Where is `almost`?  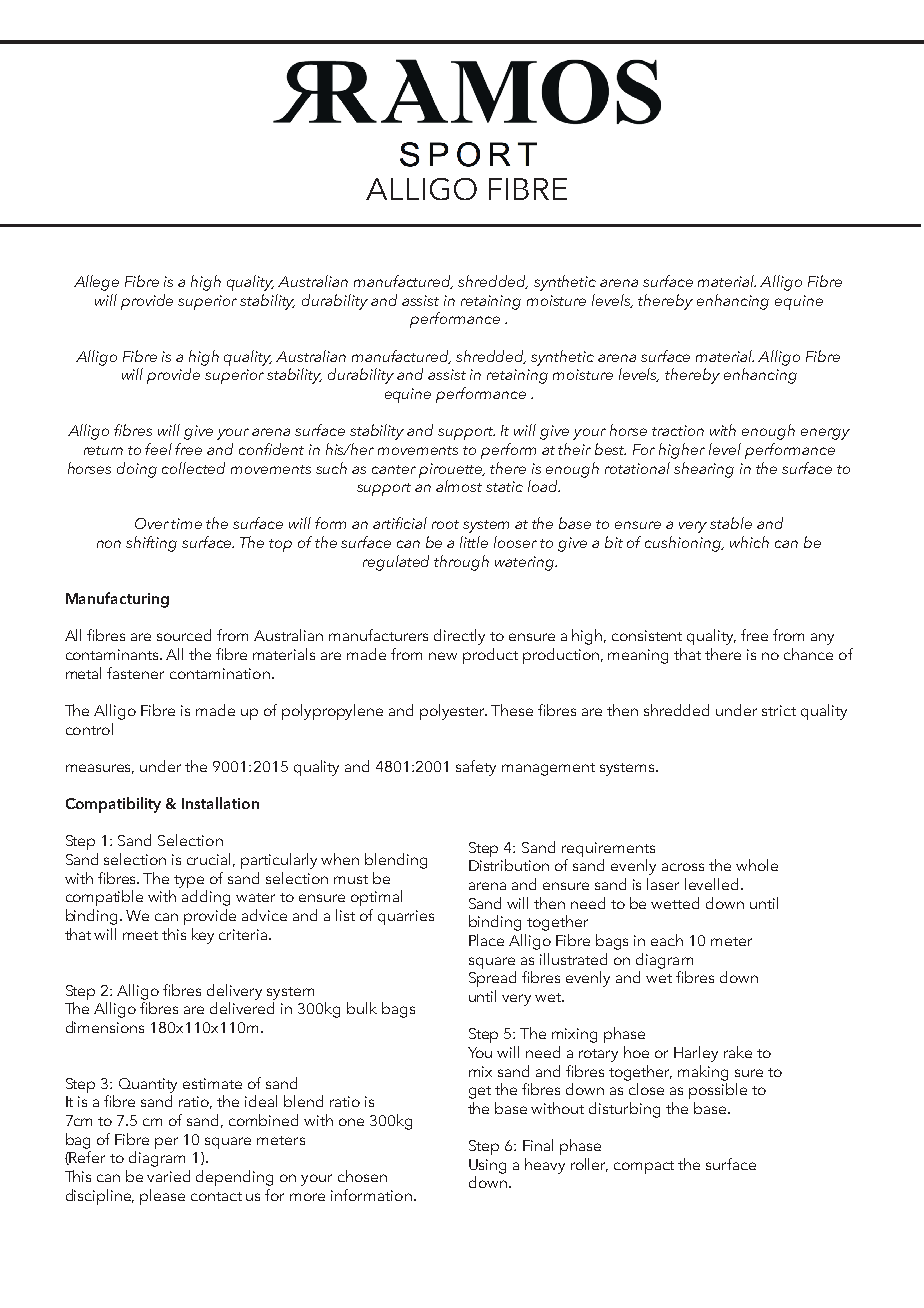
almost is located at coordinates (459, 486).
